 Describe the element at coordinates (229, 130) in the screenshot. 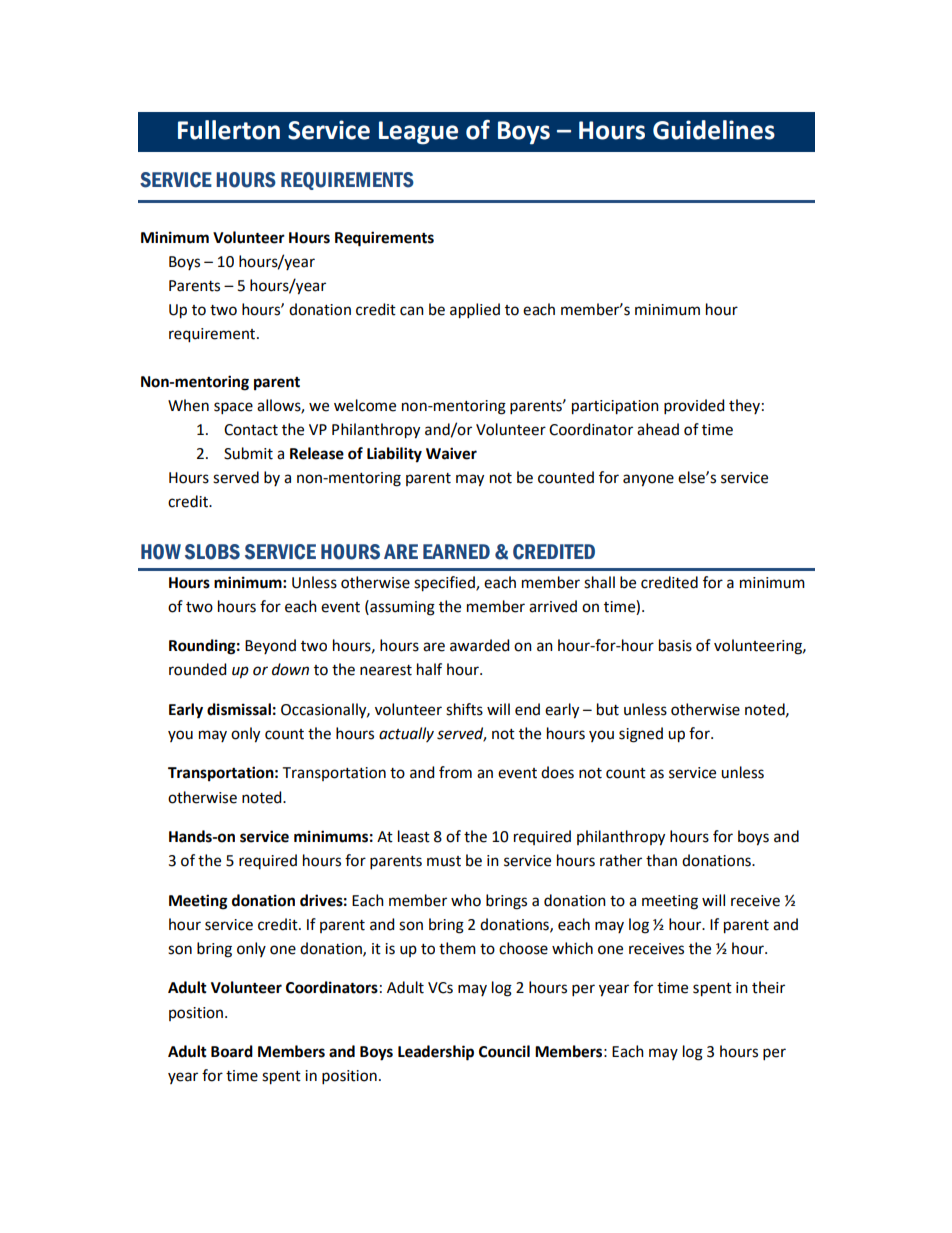

I see `Fullerton` at that location.
